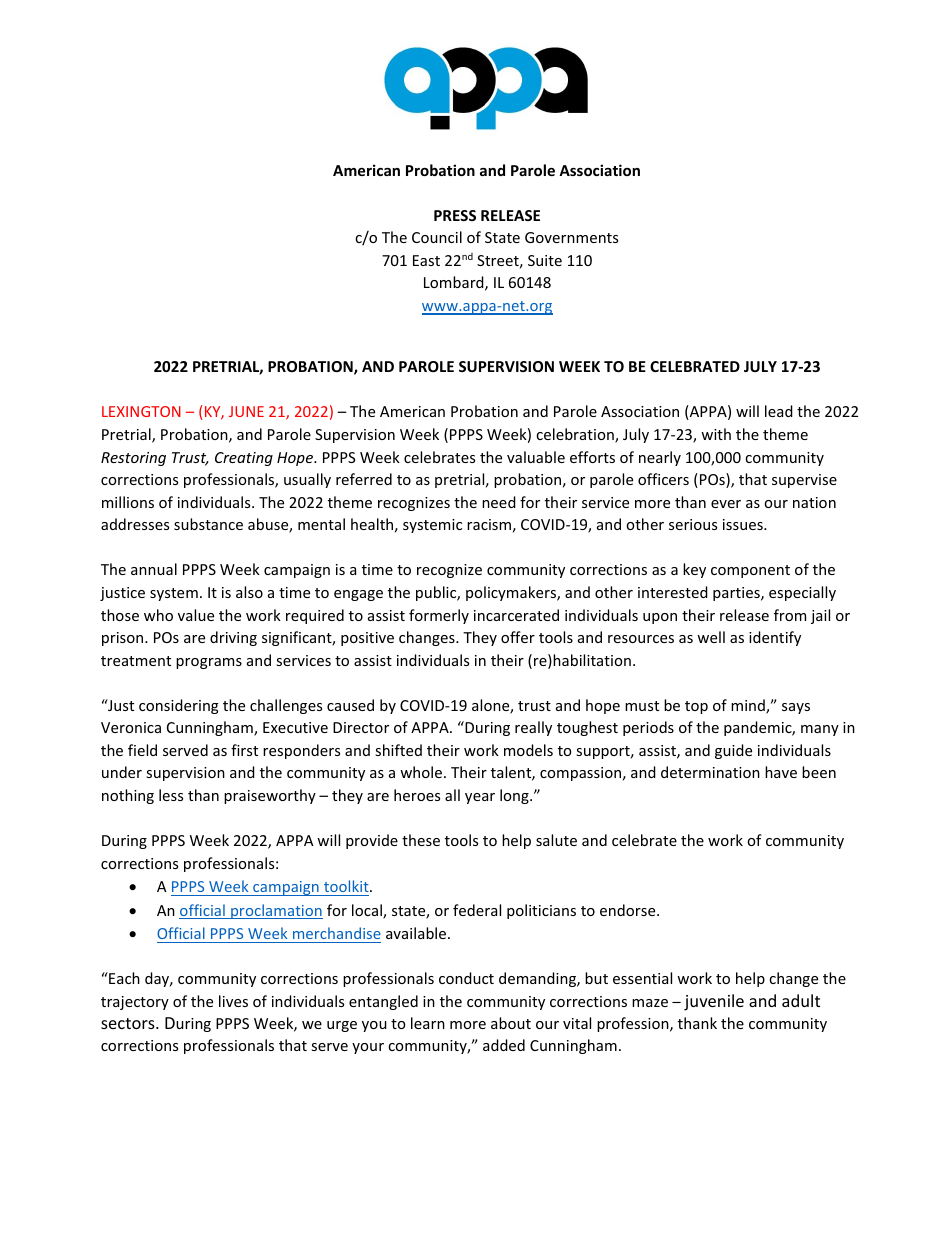  Describe the element at coordinates (716, 434) in the screenshot. I see `with` at that location.
